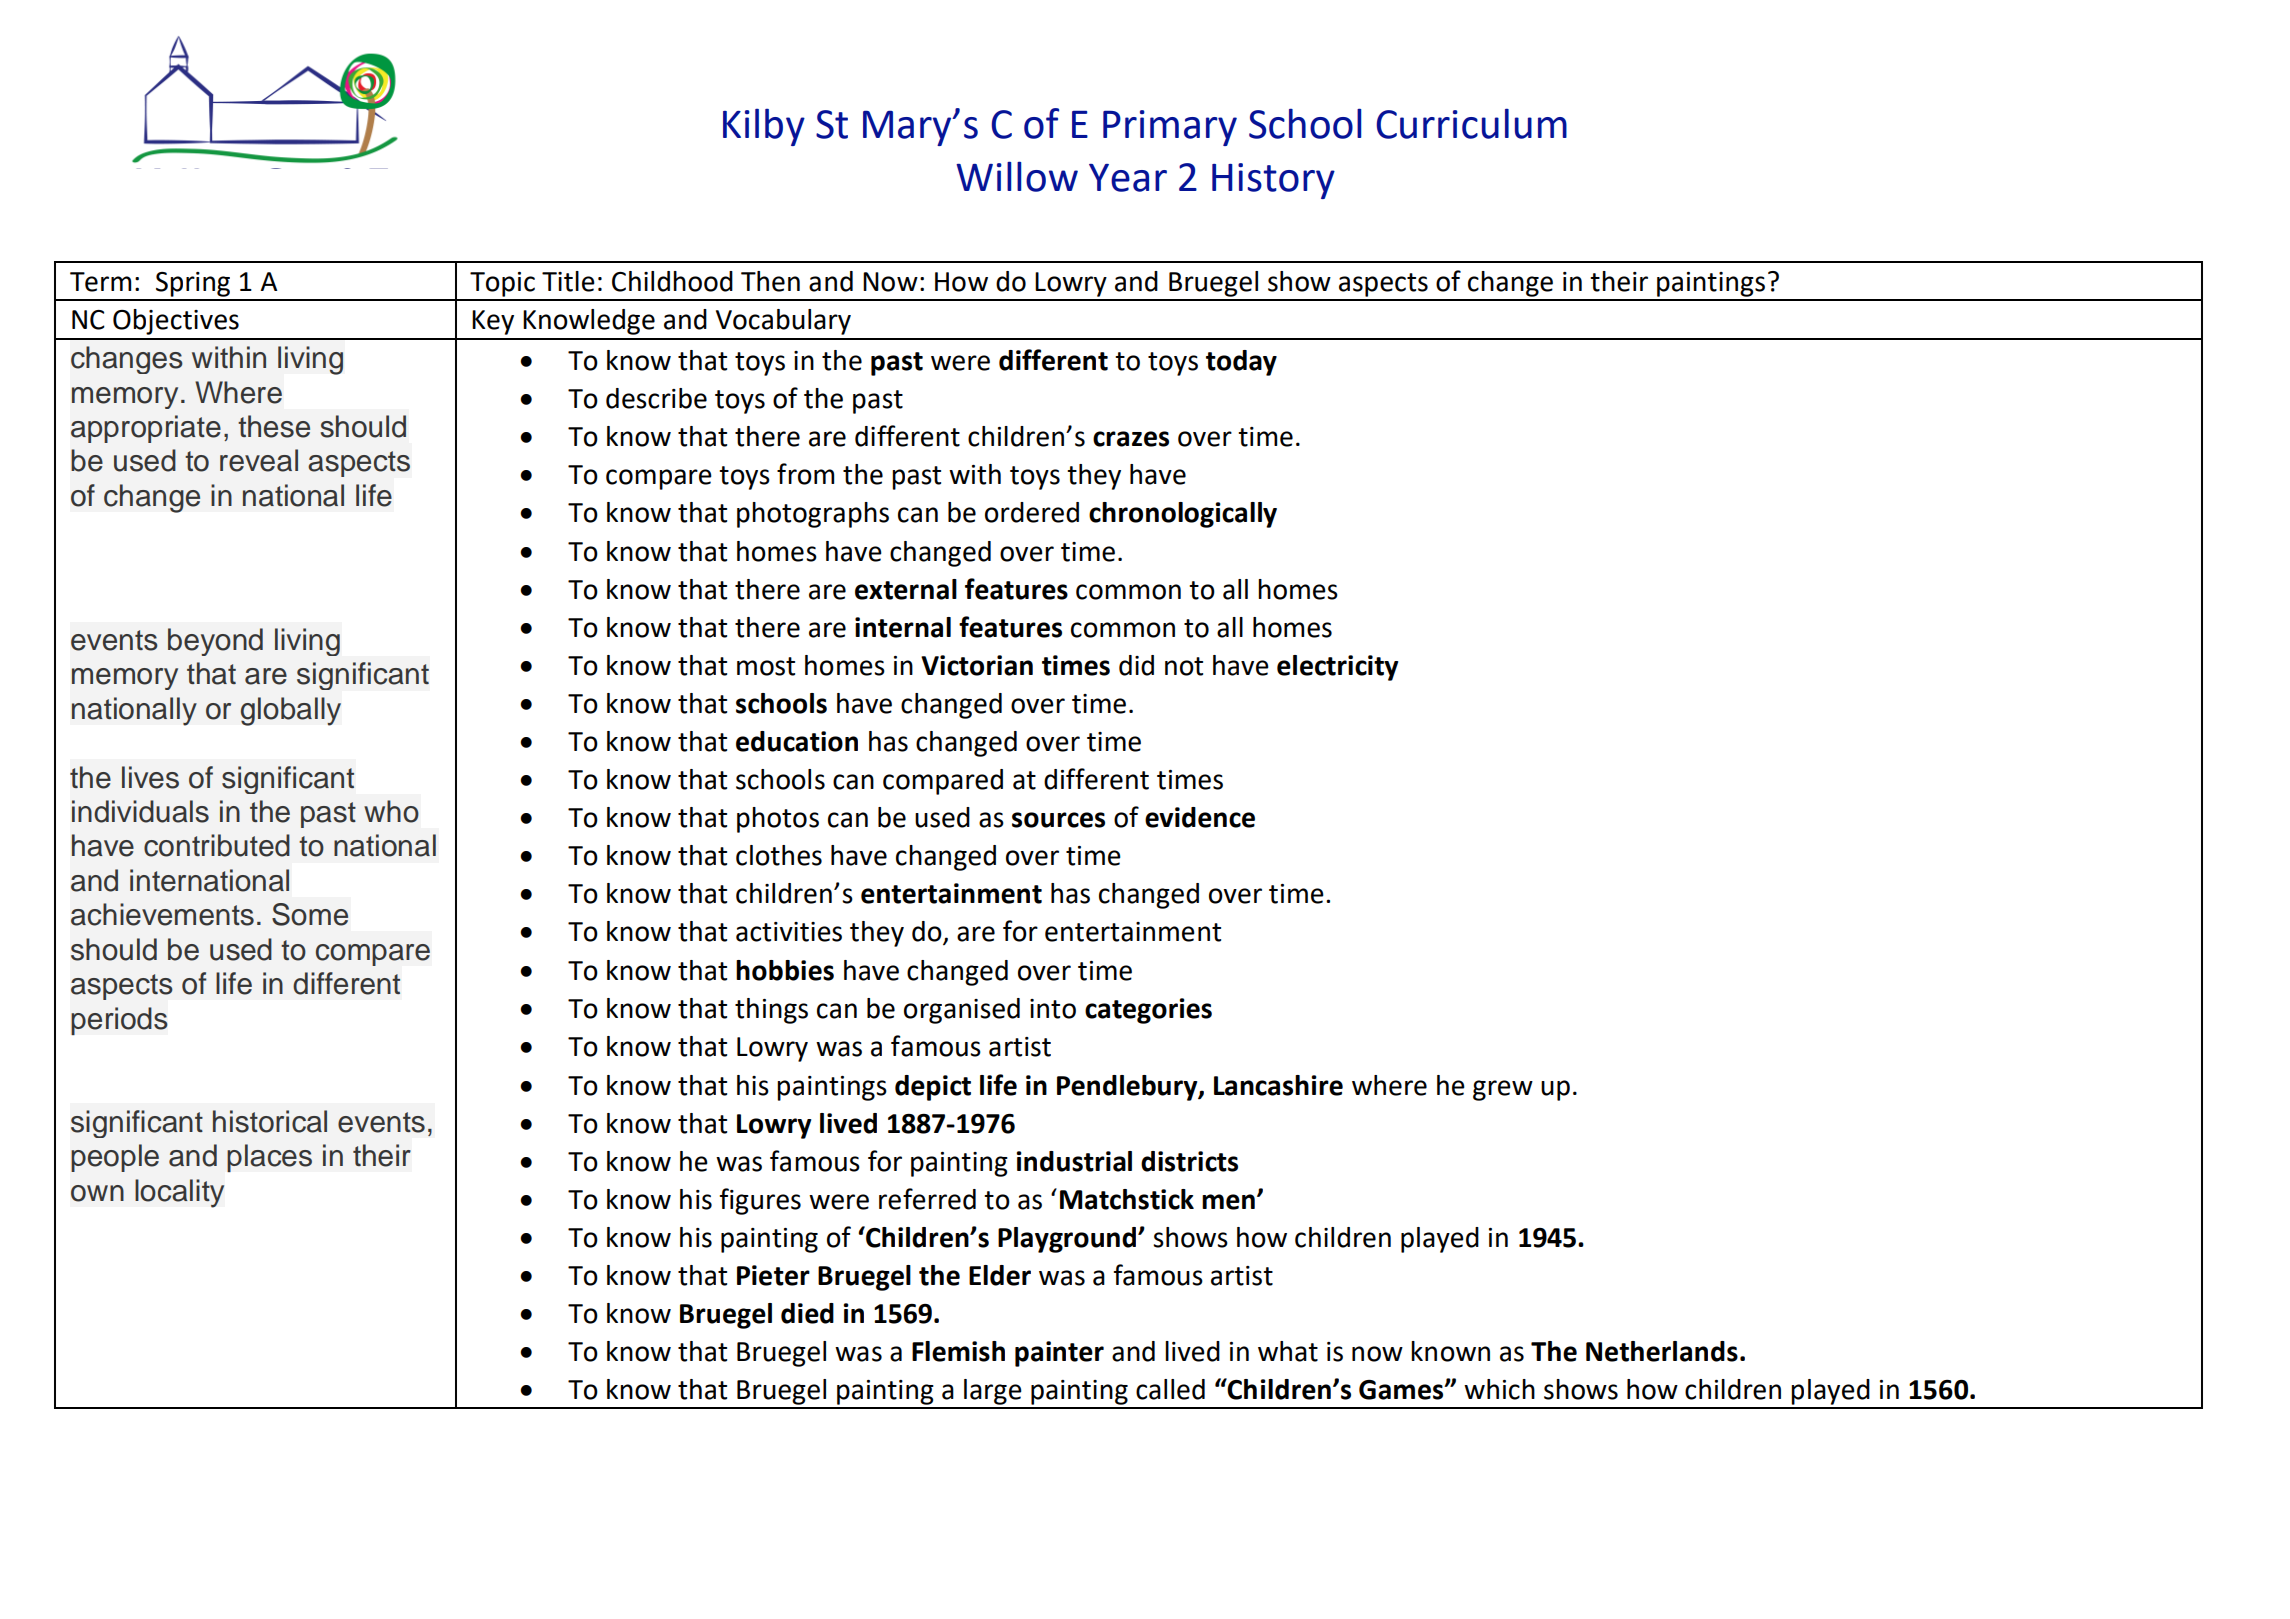 This image has width=2290, height=1619. What do you see at coordinates (179, 1193) in the image?
I see `locality` at bounding box center [179, 1193].
